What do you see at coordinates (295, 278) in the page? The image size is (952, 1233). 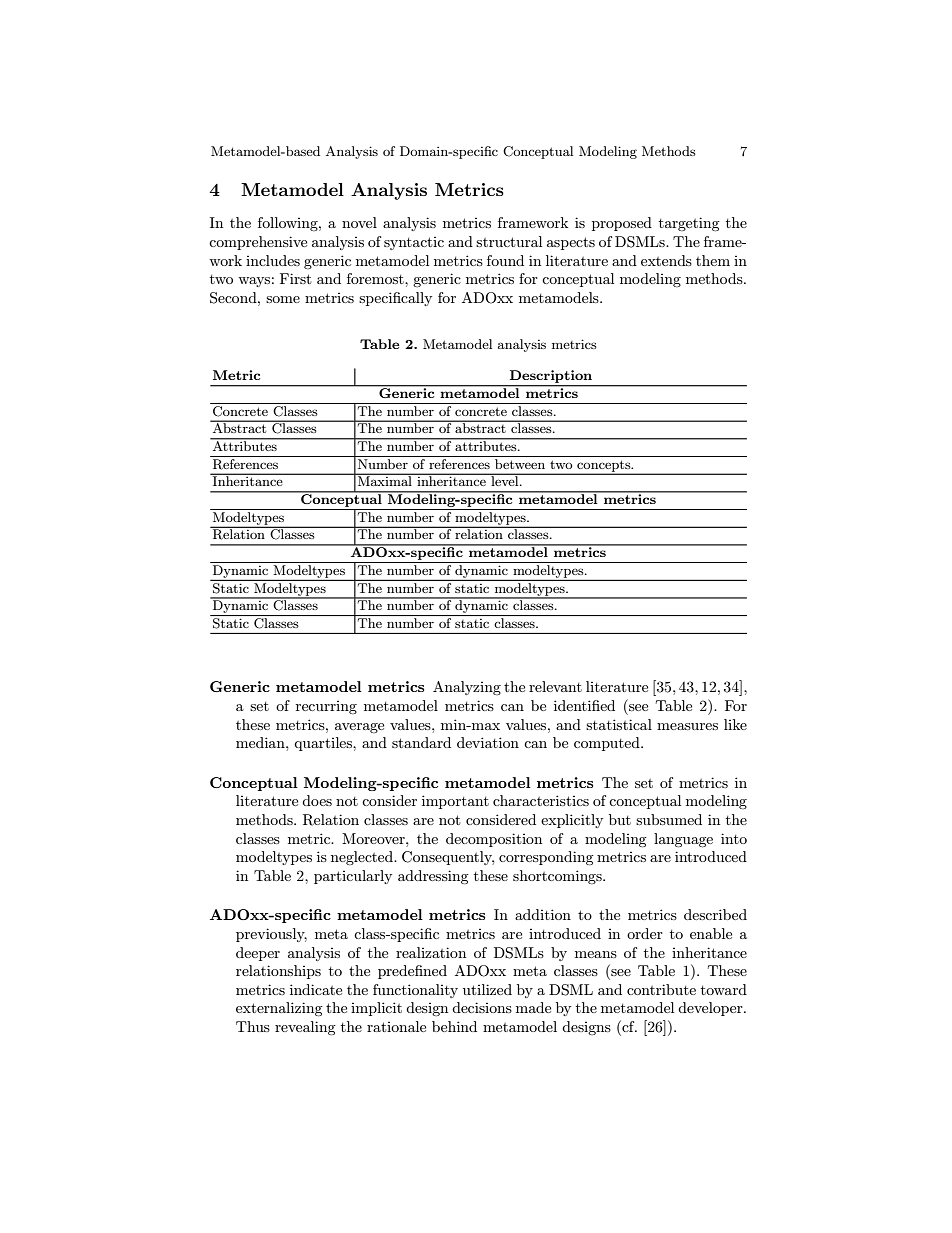 I see `First` at bounding box center [295, 278].
